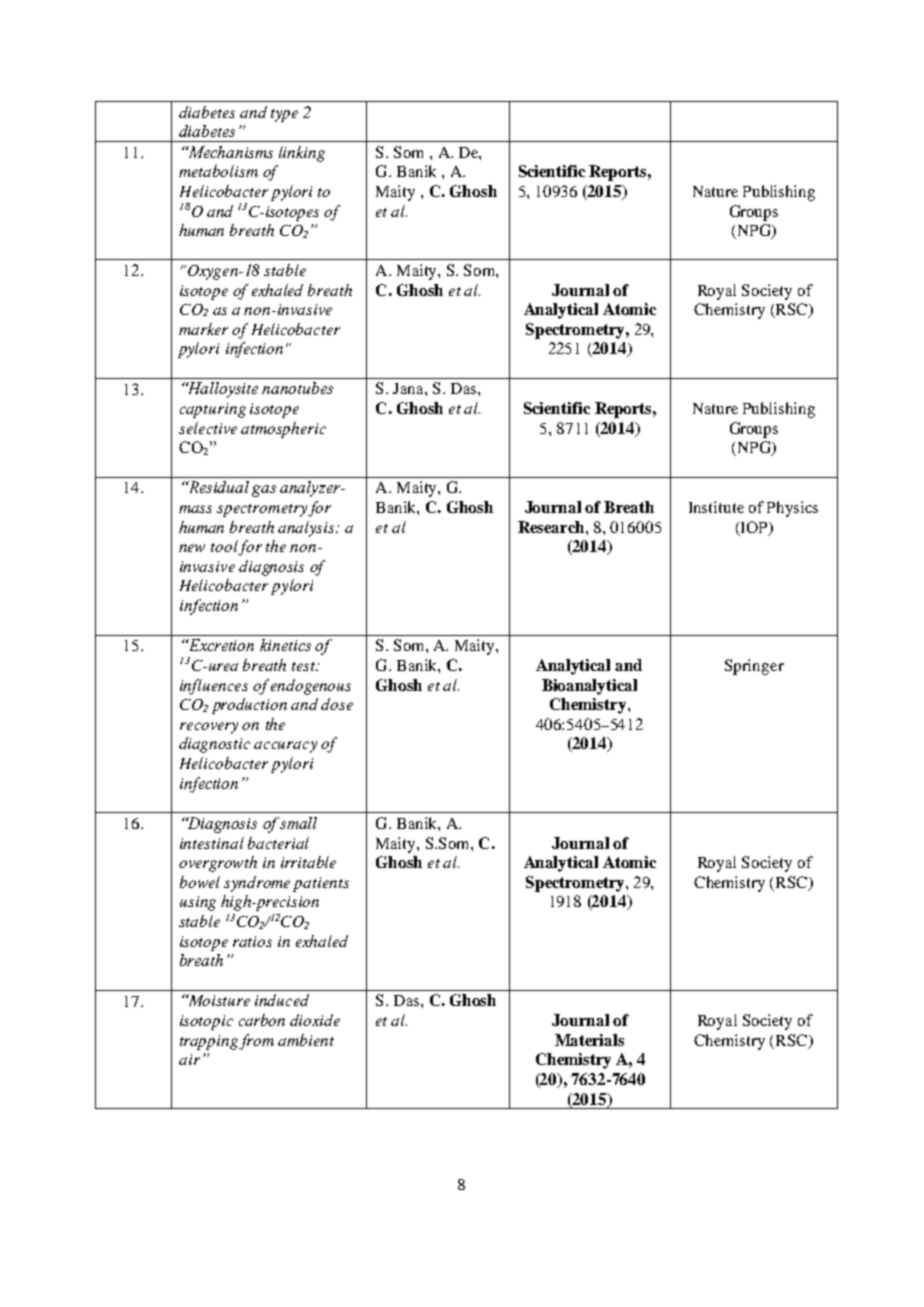 The height and width of the page is (1307, 924). What do you see at coordinates (716, 507) in the page?
I see `Institute` at bounding box center [716, 507].
